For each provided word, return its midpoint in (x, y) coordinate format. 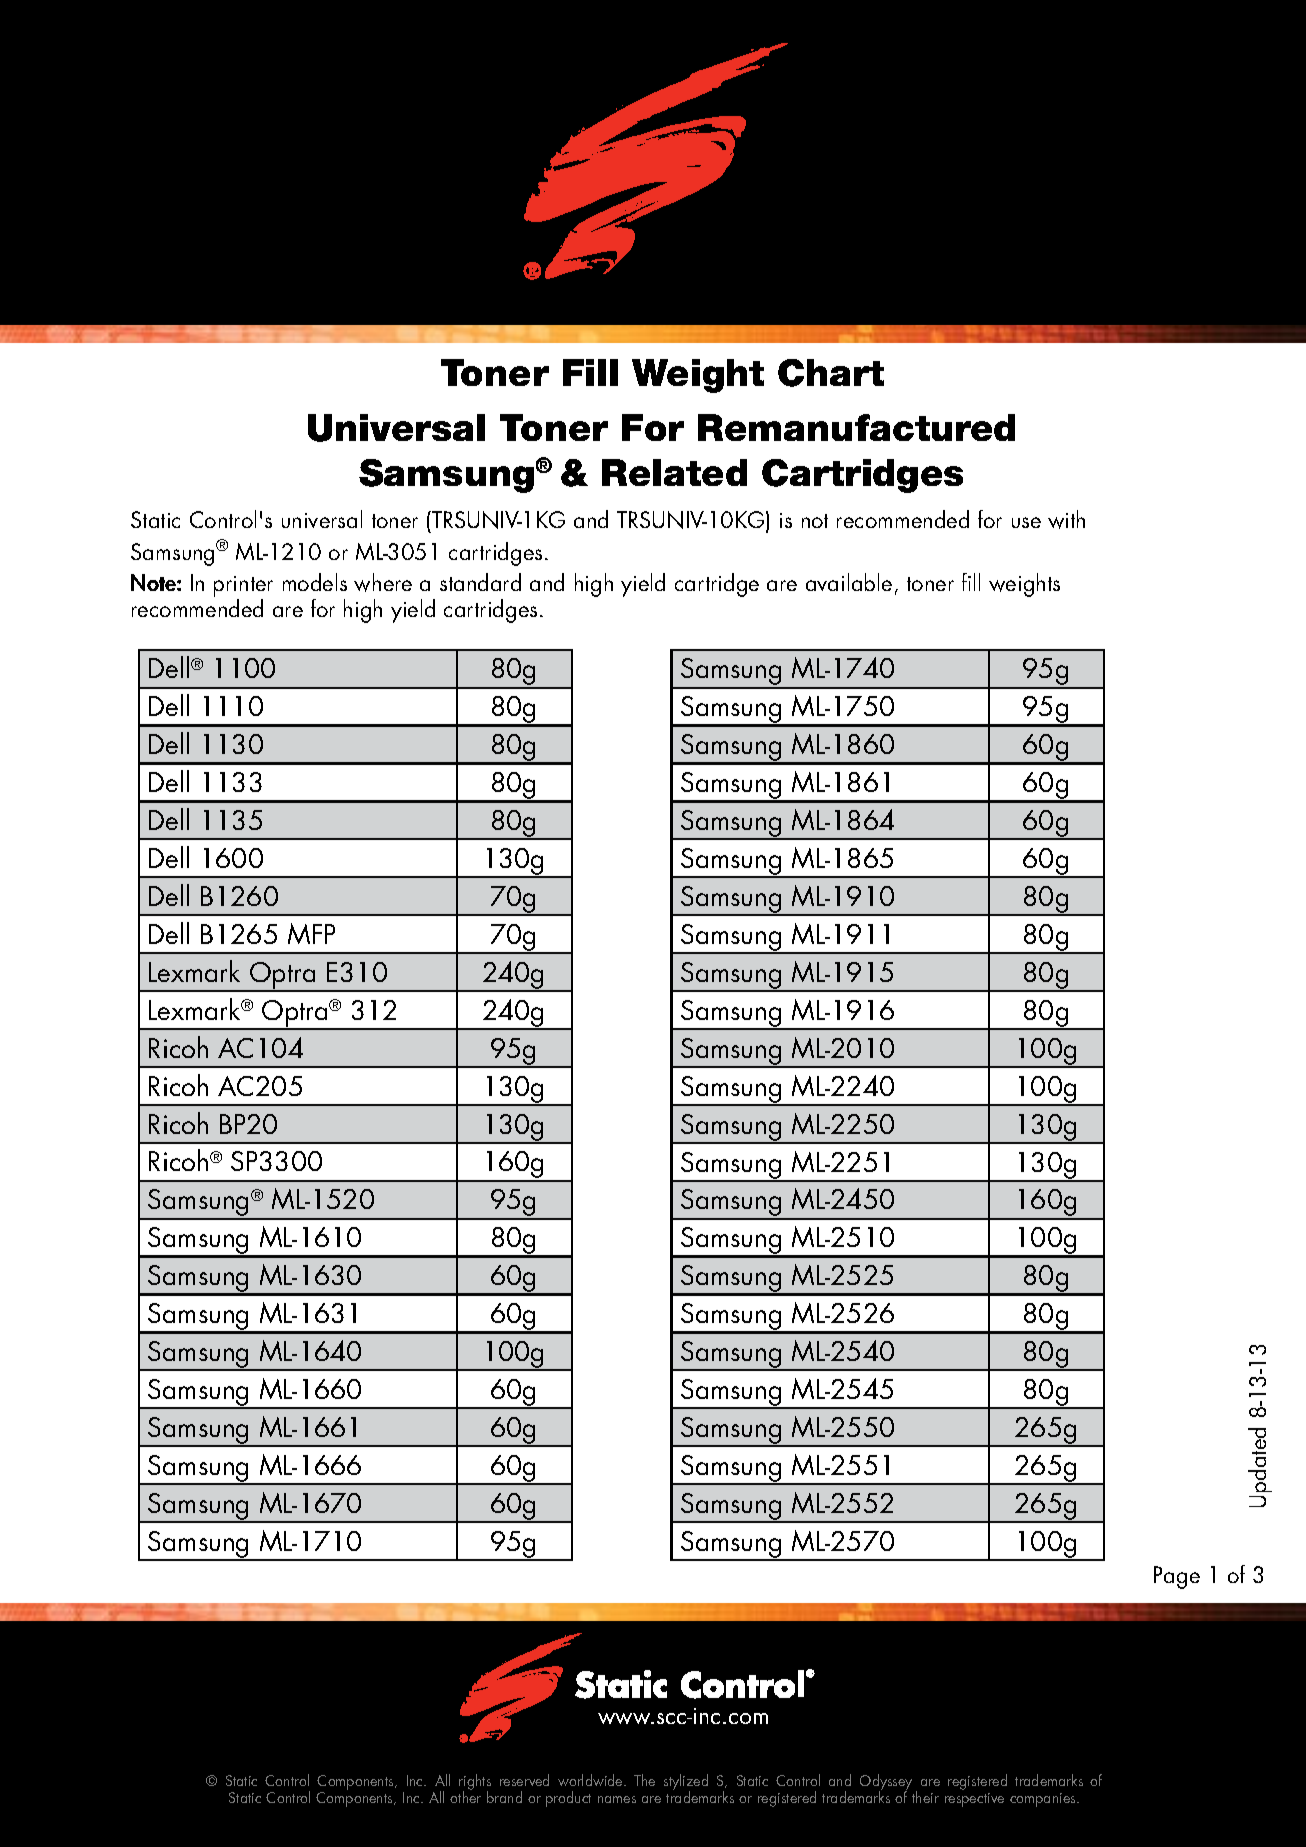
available (849, 582)
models (315, 582)
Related (674, 472)
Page (1177, 1577)
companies (1044, 1800)
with (1066, 519)
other (465, 1796)
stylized (686, 1783)
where (383, 582)
